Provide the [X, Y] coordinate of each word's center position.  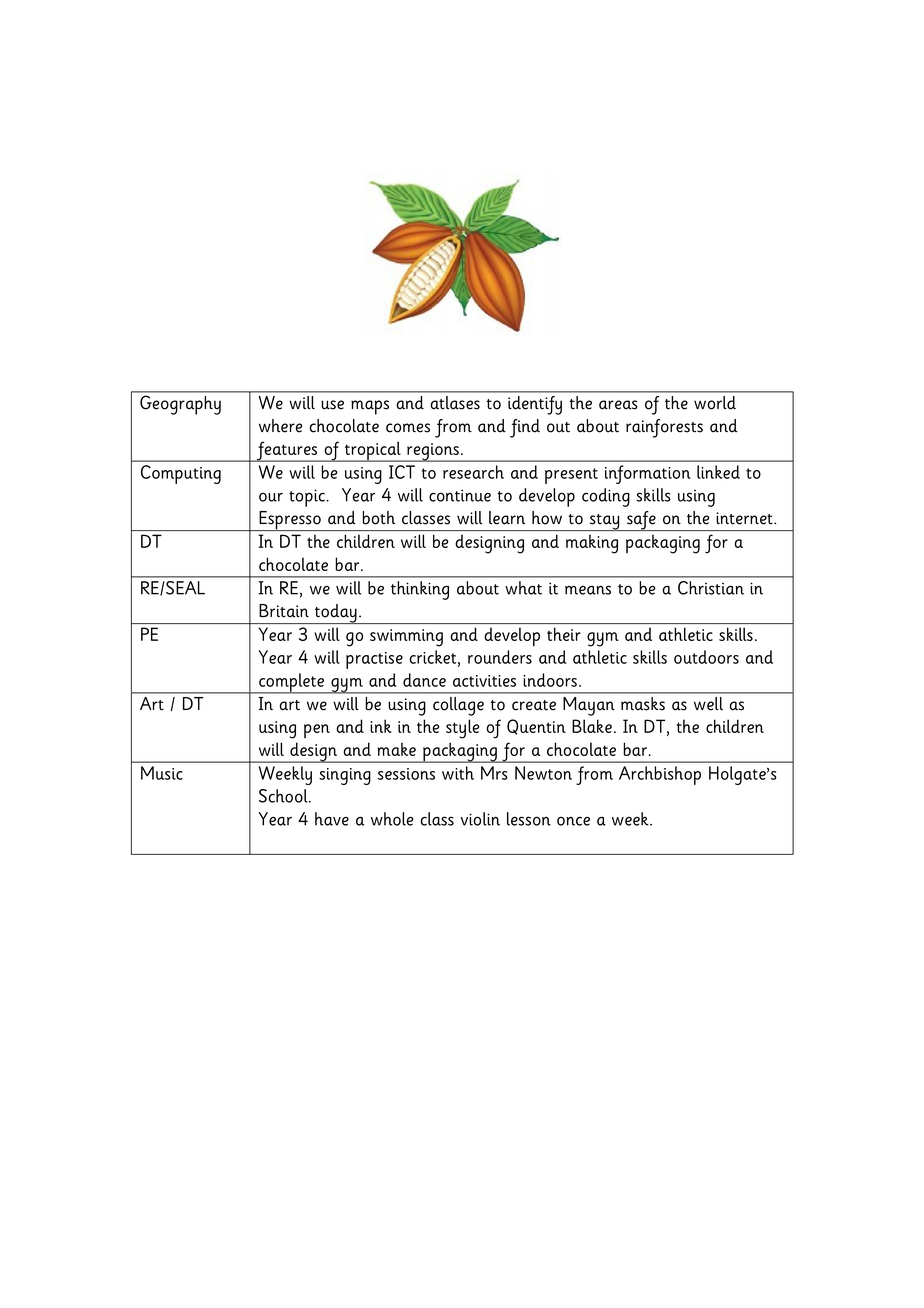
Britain [284, 611]
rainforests [664, 428]
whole [392, 819]
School [284, 796]
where [280, 426]
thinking [420, 590]
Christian [711, 588]
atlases [455, 403]
